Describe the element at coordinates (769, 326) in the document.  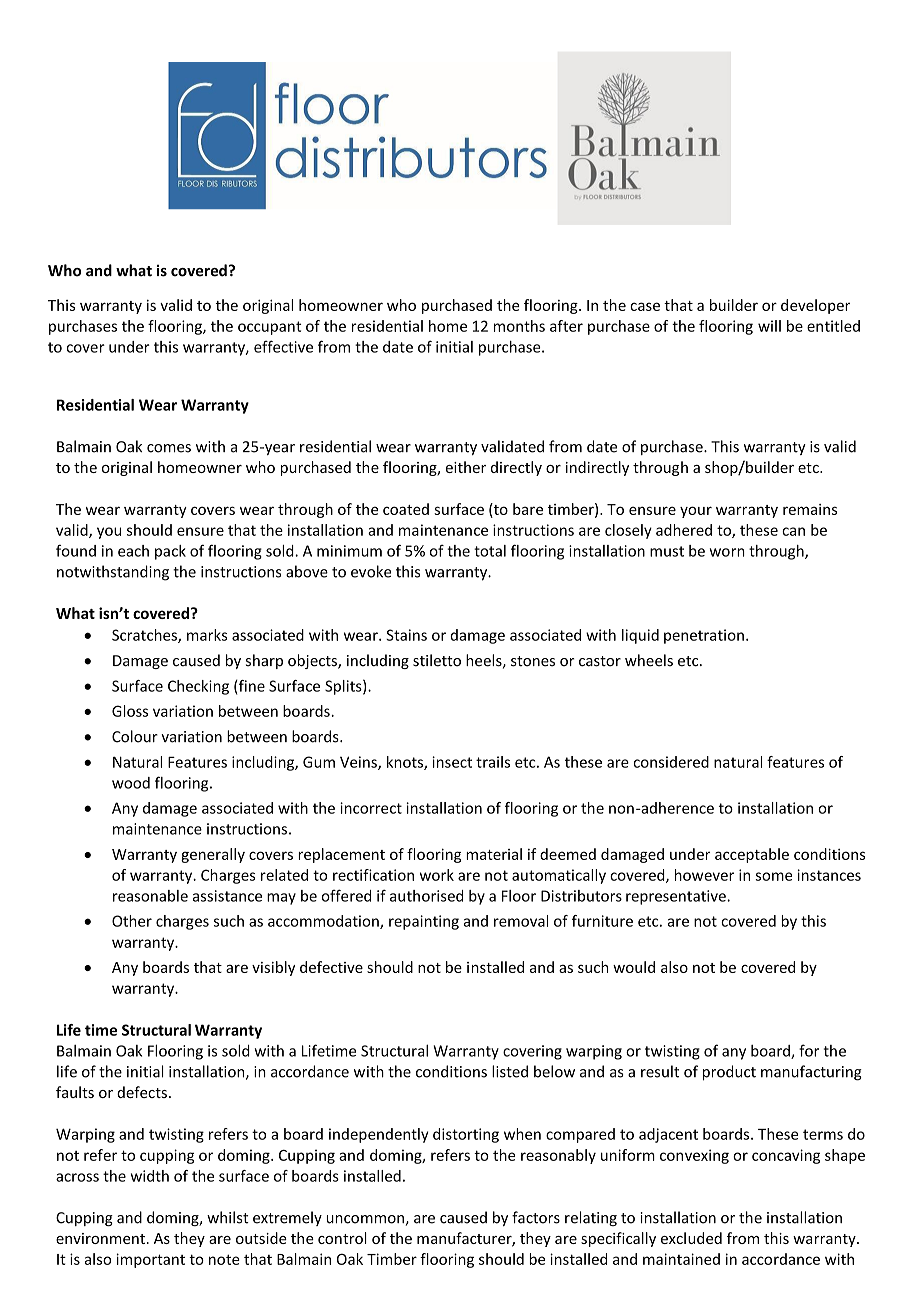
I see `will` at that location.
